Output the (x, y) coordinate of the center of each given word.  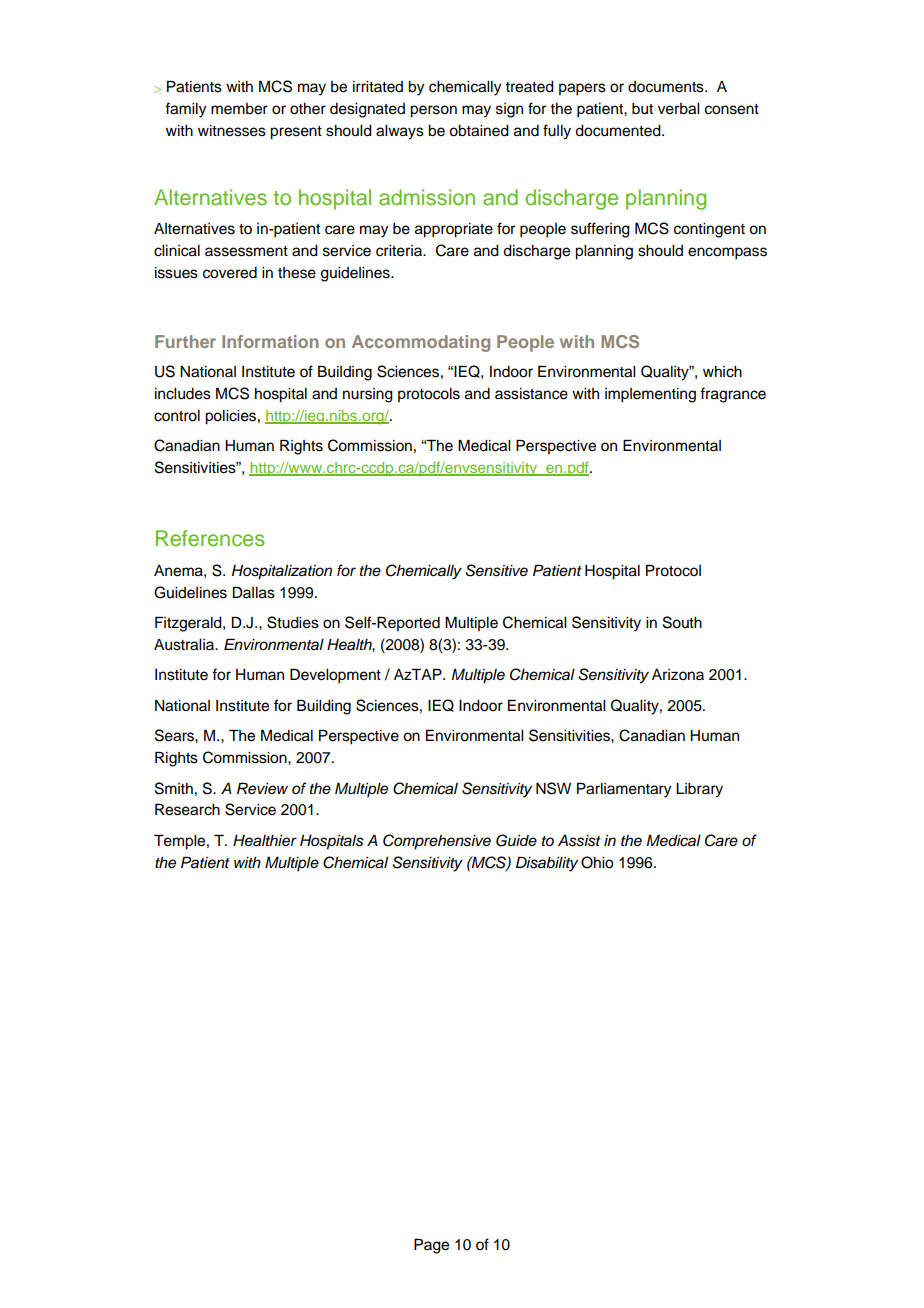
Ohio (597, 862)
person (433, 111)
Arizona (678, 675)
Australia (185, 645)
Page (431, 1246)
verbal (678, 109)
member (239, 109)
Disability (547, 864)
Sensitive (496, 570)
